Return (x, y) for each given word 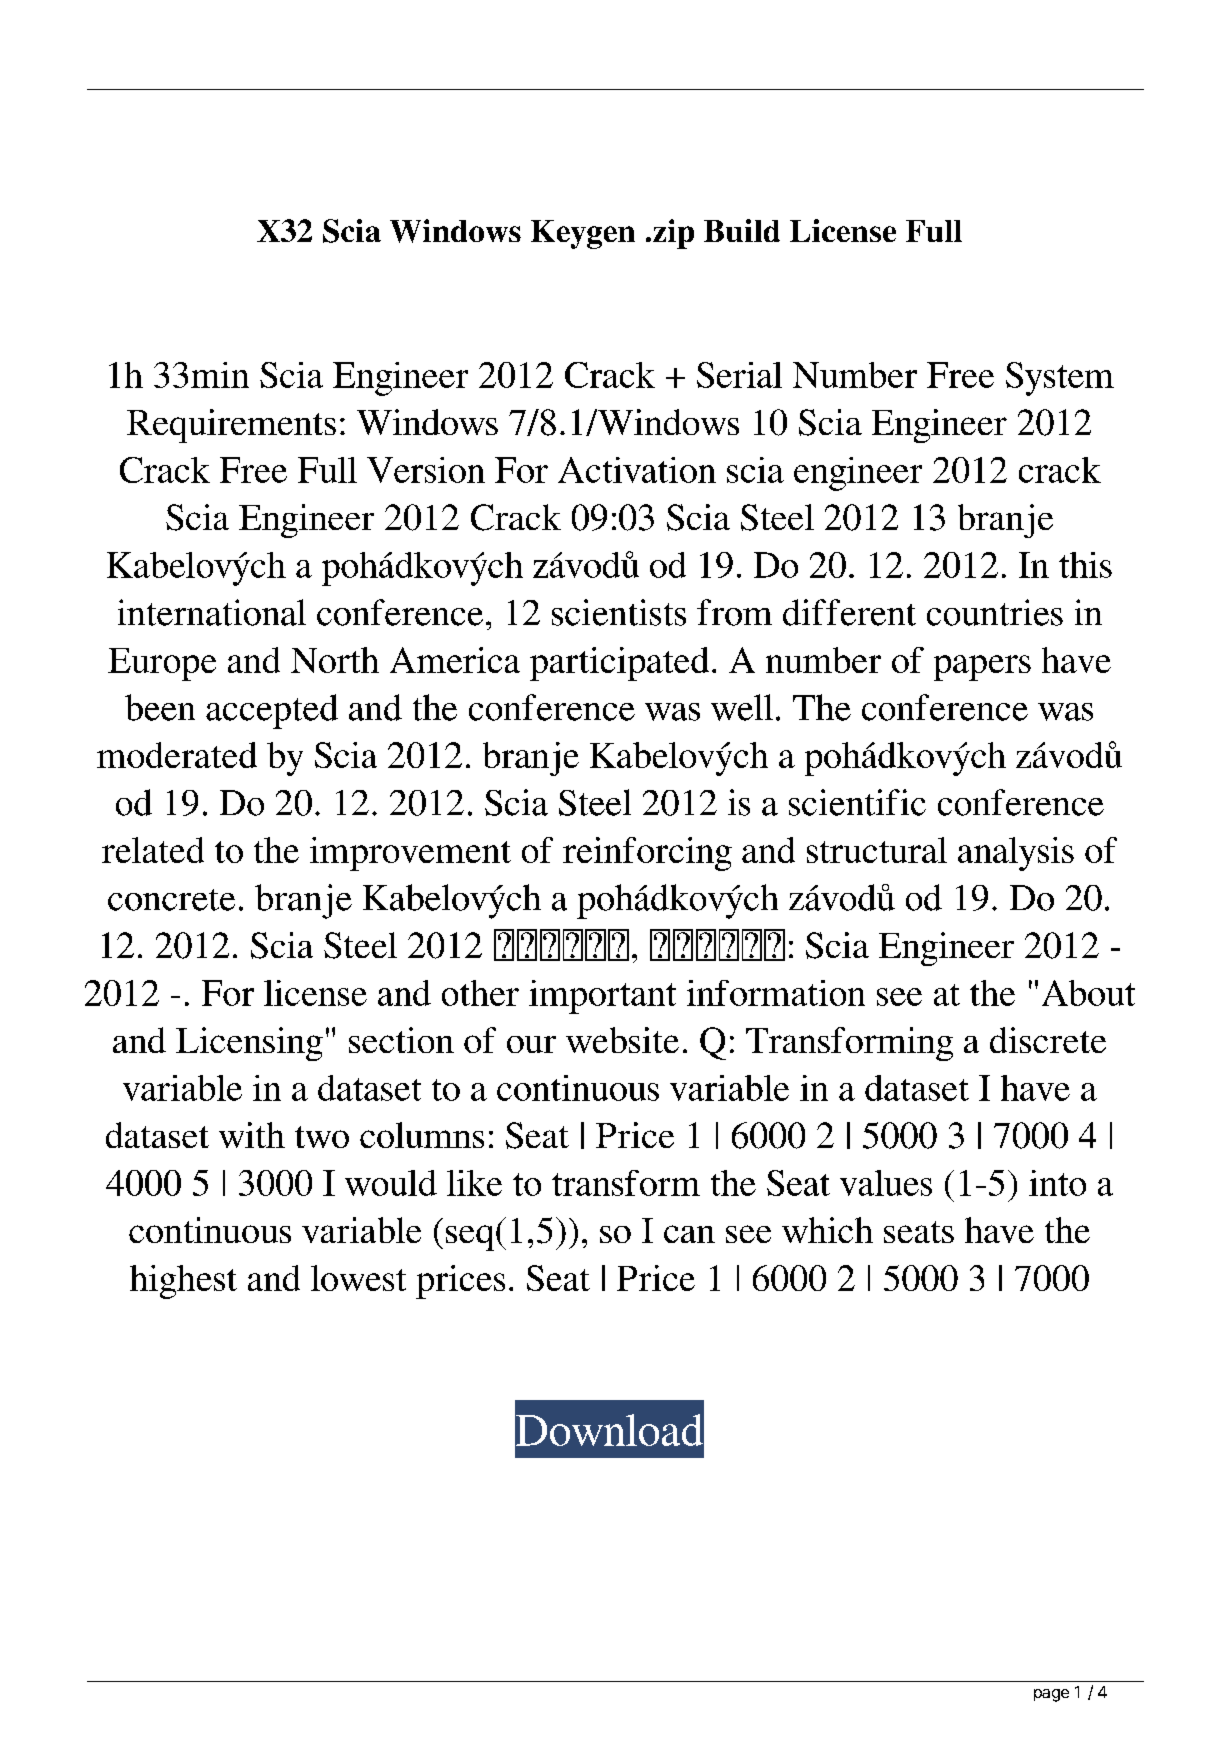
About (1088, 993)
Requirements (231, 426)
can (689, 1234)
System (1060, 379)
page (1051, 1695)
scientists (619, 612)
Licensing (249, 1044)
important (602, 997)
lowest (358, 1278)
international (212, 612)
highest (183, 1282)
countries (995, 612)
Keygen (583, 234)
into (1057, 1183)
